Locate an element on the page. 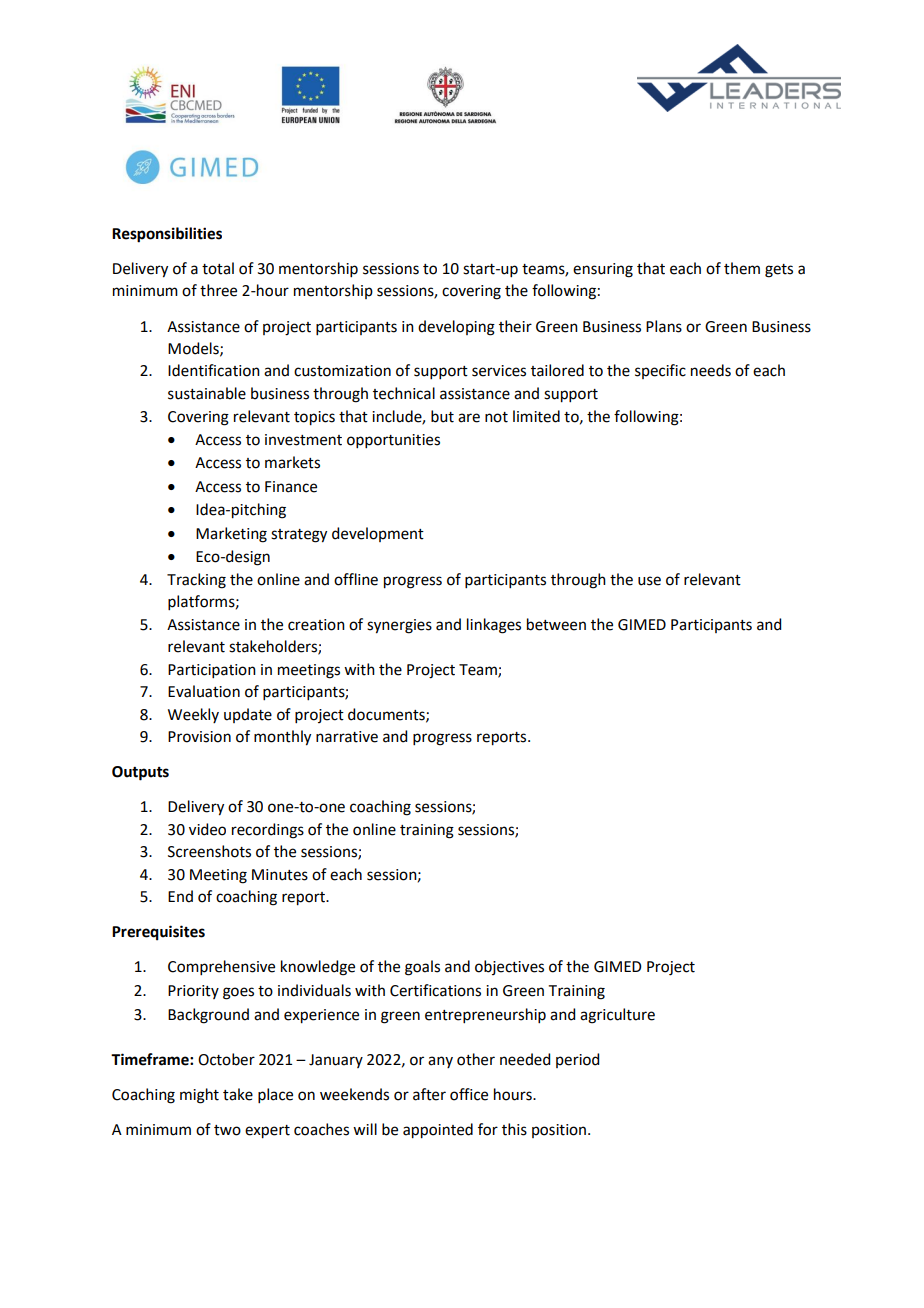 The width and height of the page is (924, 1308). narrative is located at coordinates (347, 737).
